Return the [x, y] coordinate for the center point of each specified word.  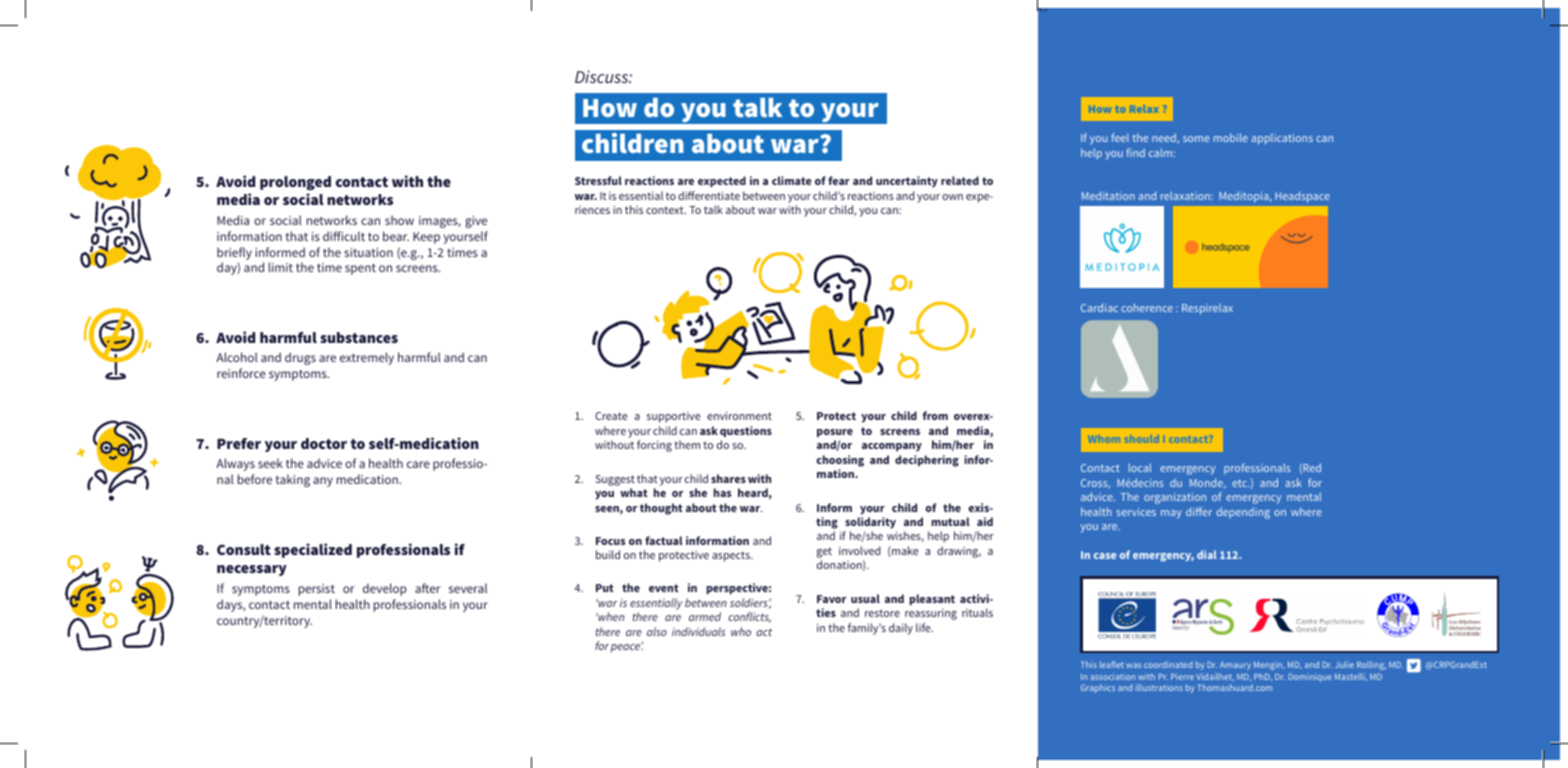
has [722, 492]
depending [1243, 513]
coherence [1147, 307]
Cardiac [1099, 307]
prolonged [295, 183]
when [610, 616]
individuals [698, 631]
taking [293, 480]
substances [359, 337]
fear [839, 180]
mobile [1231, 137]
